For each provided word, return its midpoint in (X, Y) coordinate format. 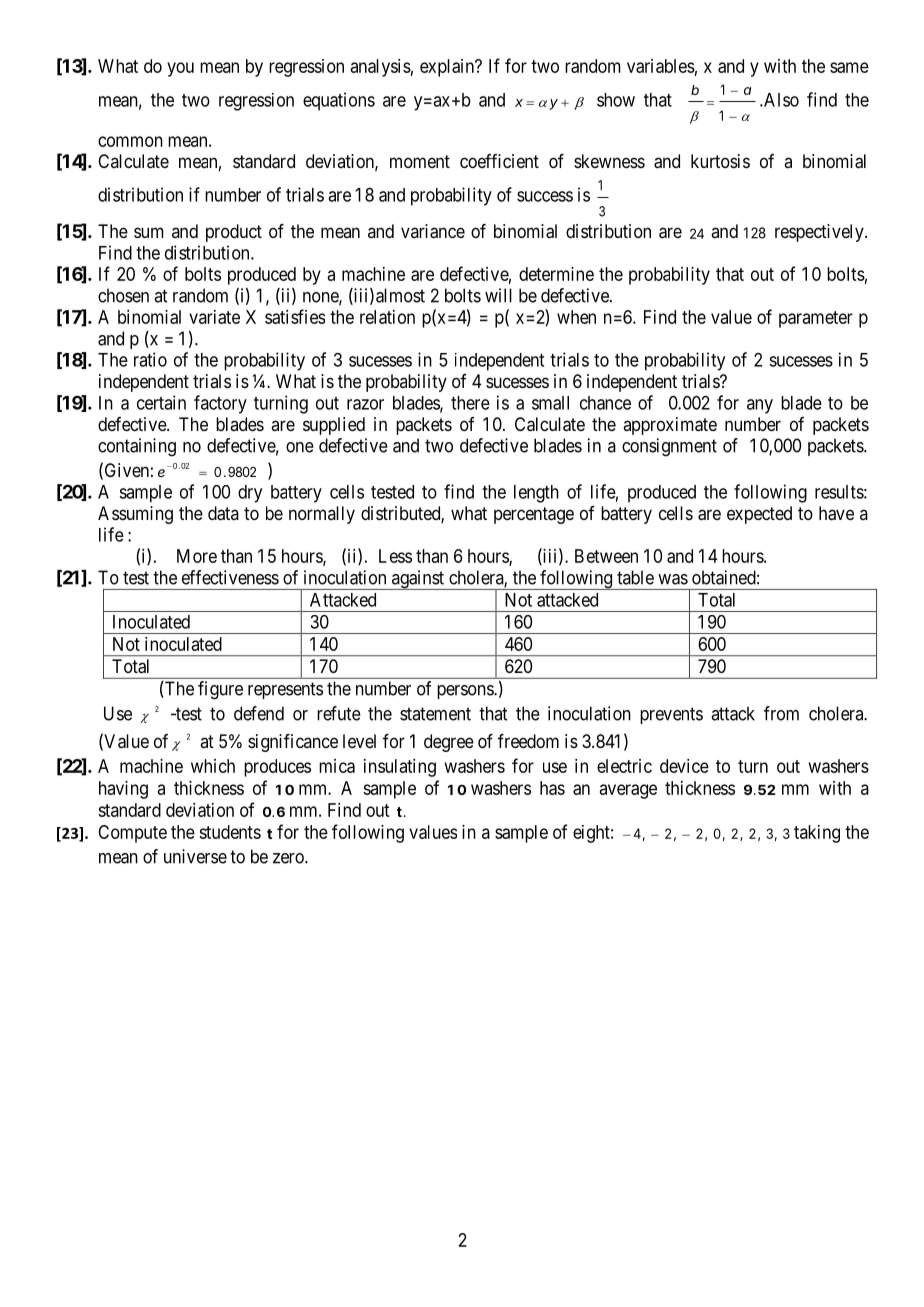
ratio (150, 359)
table (635, 577)
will (498, 295)
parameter (816, 319)
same (849, 67)
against (418, 580)
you (180, 69)
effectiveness (230, 577)
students (230, 832)
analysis (380, 68)
